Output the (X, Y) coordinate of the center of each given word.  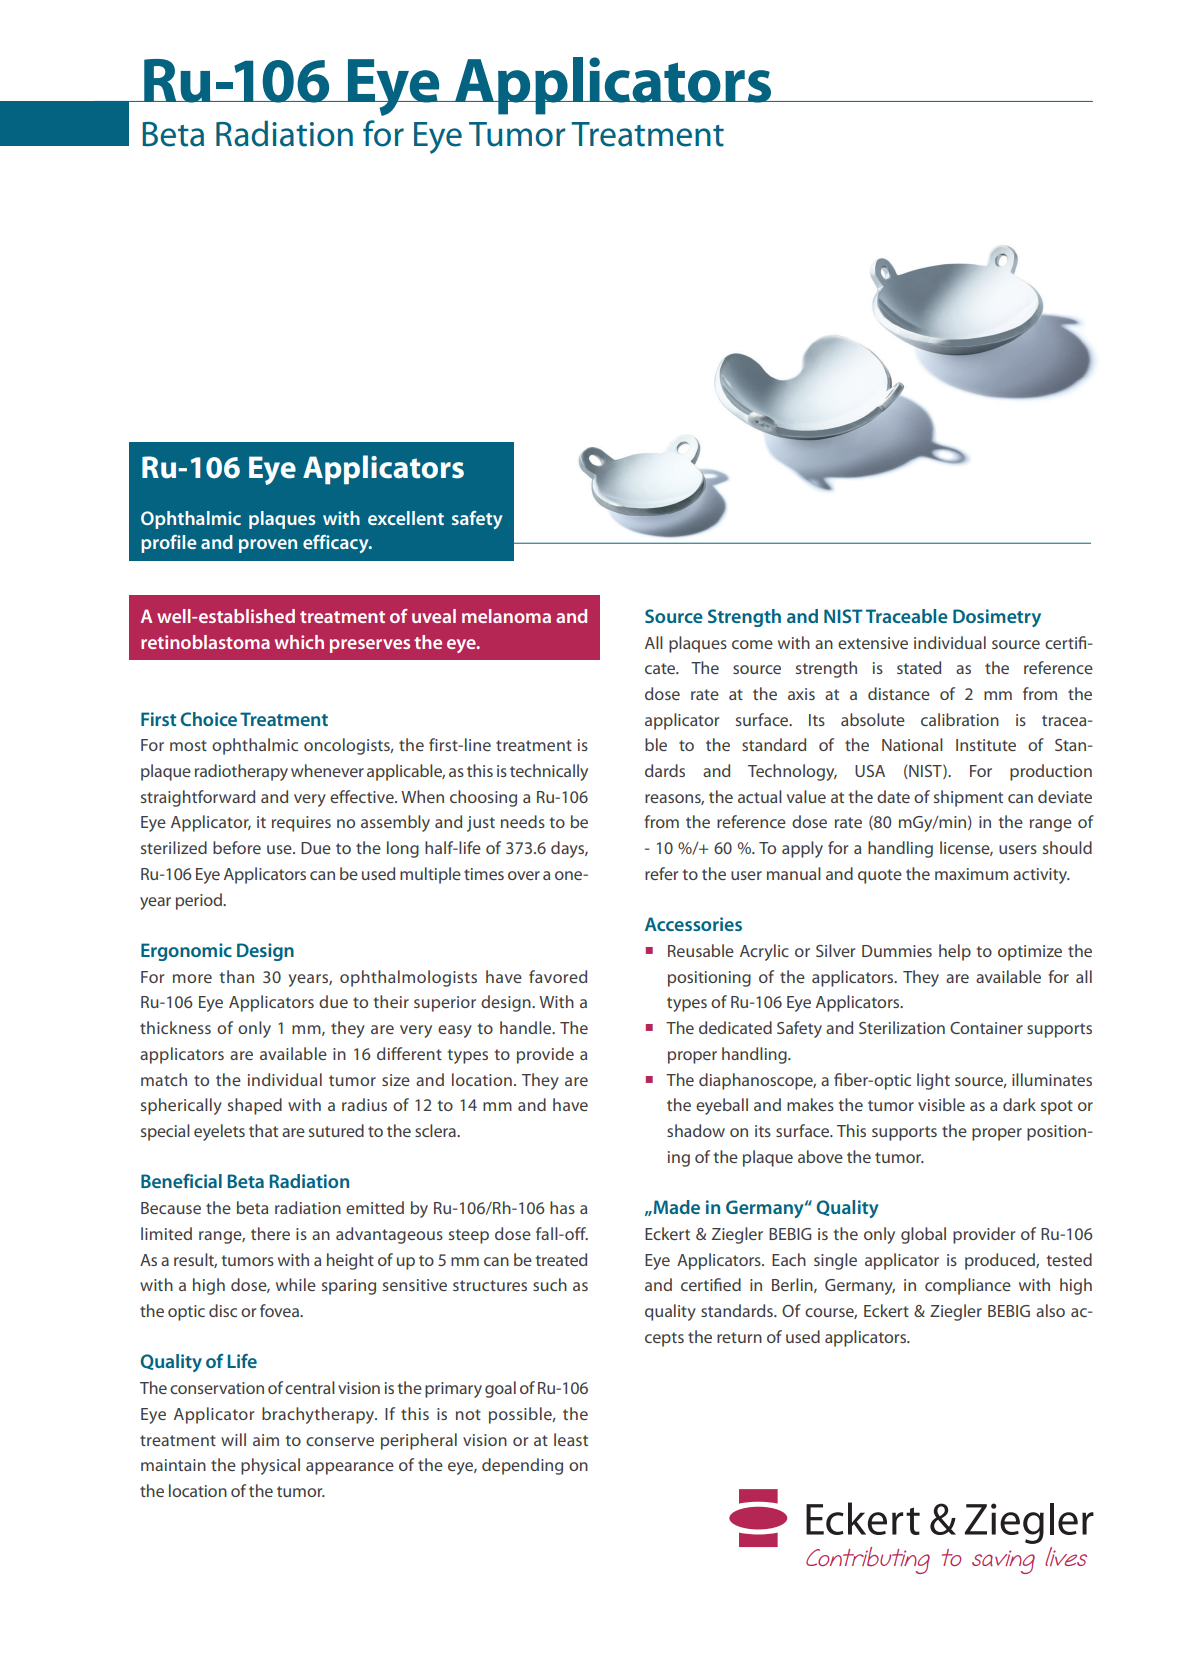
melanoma (506, 616)
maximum (971, 874)
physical (270, 1466)
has (562, 1207)
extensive (873, 643)
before (237, 847)
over (524, 875)
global (923, 1235)
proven (268, 546)
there (270, 1233)
